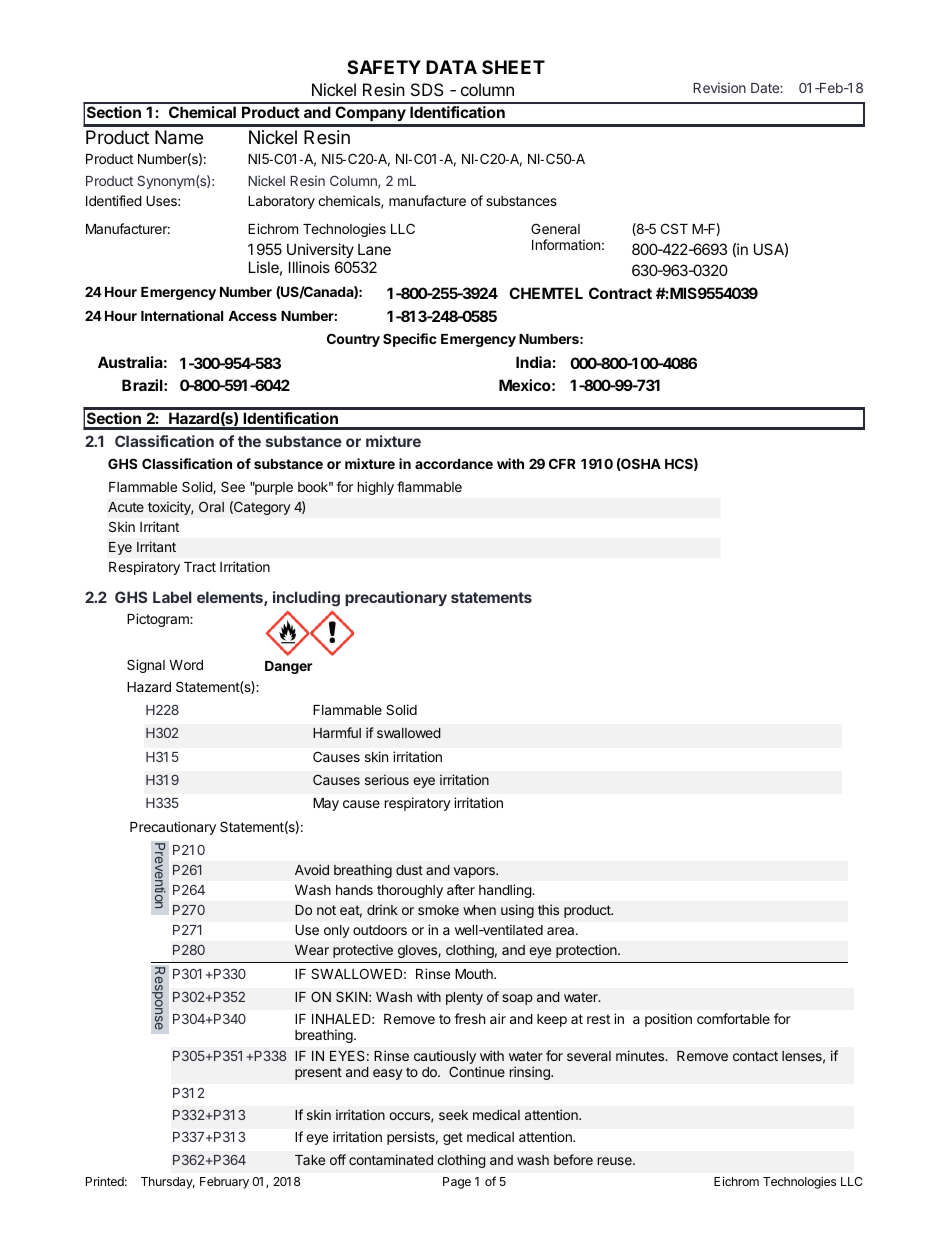 This page has height=1233, width=952. What do you see at coordinates (562, 463) in the page?
I see `CFR` at bounding box center [562, 463].
